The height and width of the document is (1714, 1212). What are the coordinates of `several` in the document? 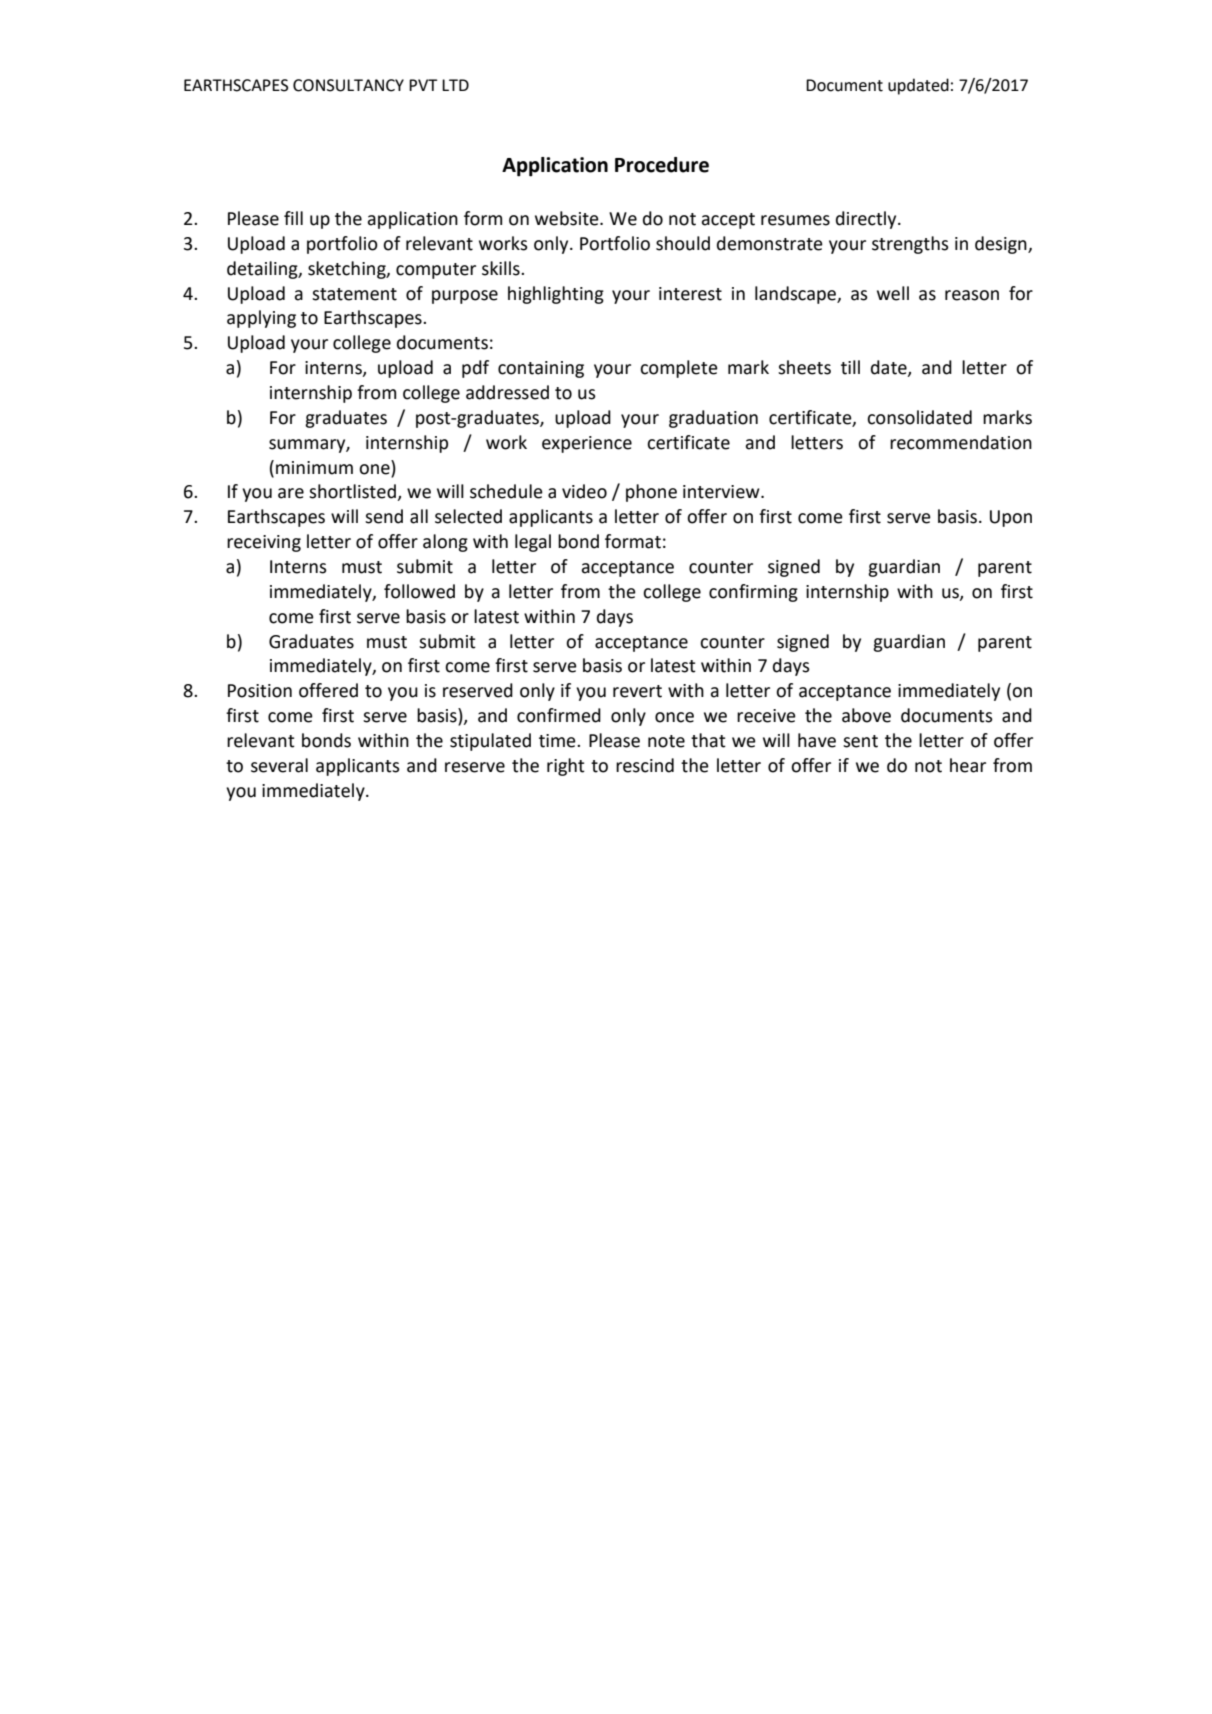 It's located at (279, 765).
